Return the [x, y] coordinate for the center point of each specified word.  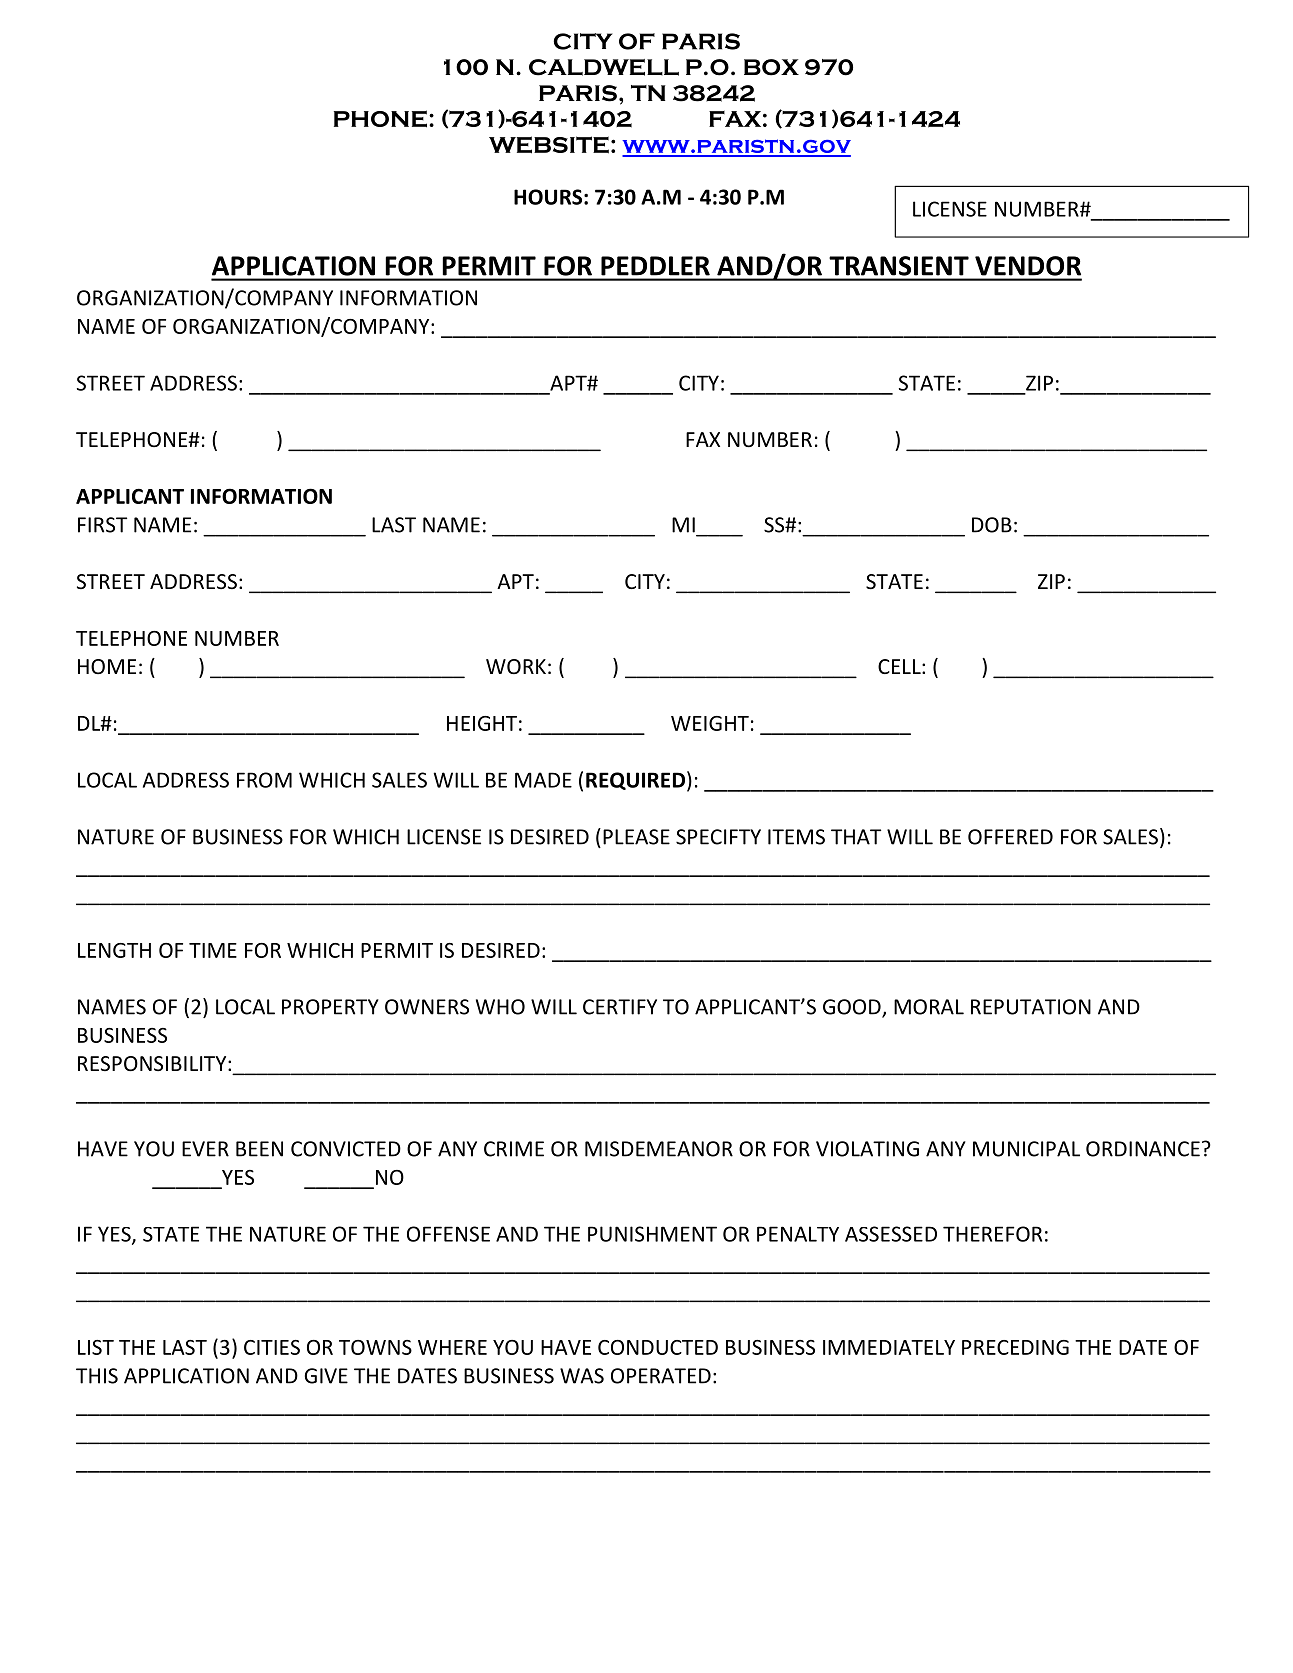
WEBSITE [549, 145]
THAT [856, 837]
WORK [516, 666]
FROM [264, 780]
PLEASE [636, 837]
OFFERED [1010, 837]
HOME [107, 666]
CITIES [272, 1347]
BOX [771, 67]
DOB [992, 525]
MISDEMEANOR [659, 1149]
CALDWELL [604, 67]
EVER [205, 1149]
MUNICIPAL [1026, 1149]
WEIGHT [710, 723]
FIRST [102, 525]
